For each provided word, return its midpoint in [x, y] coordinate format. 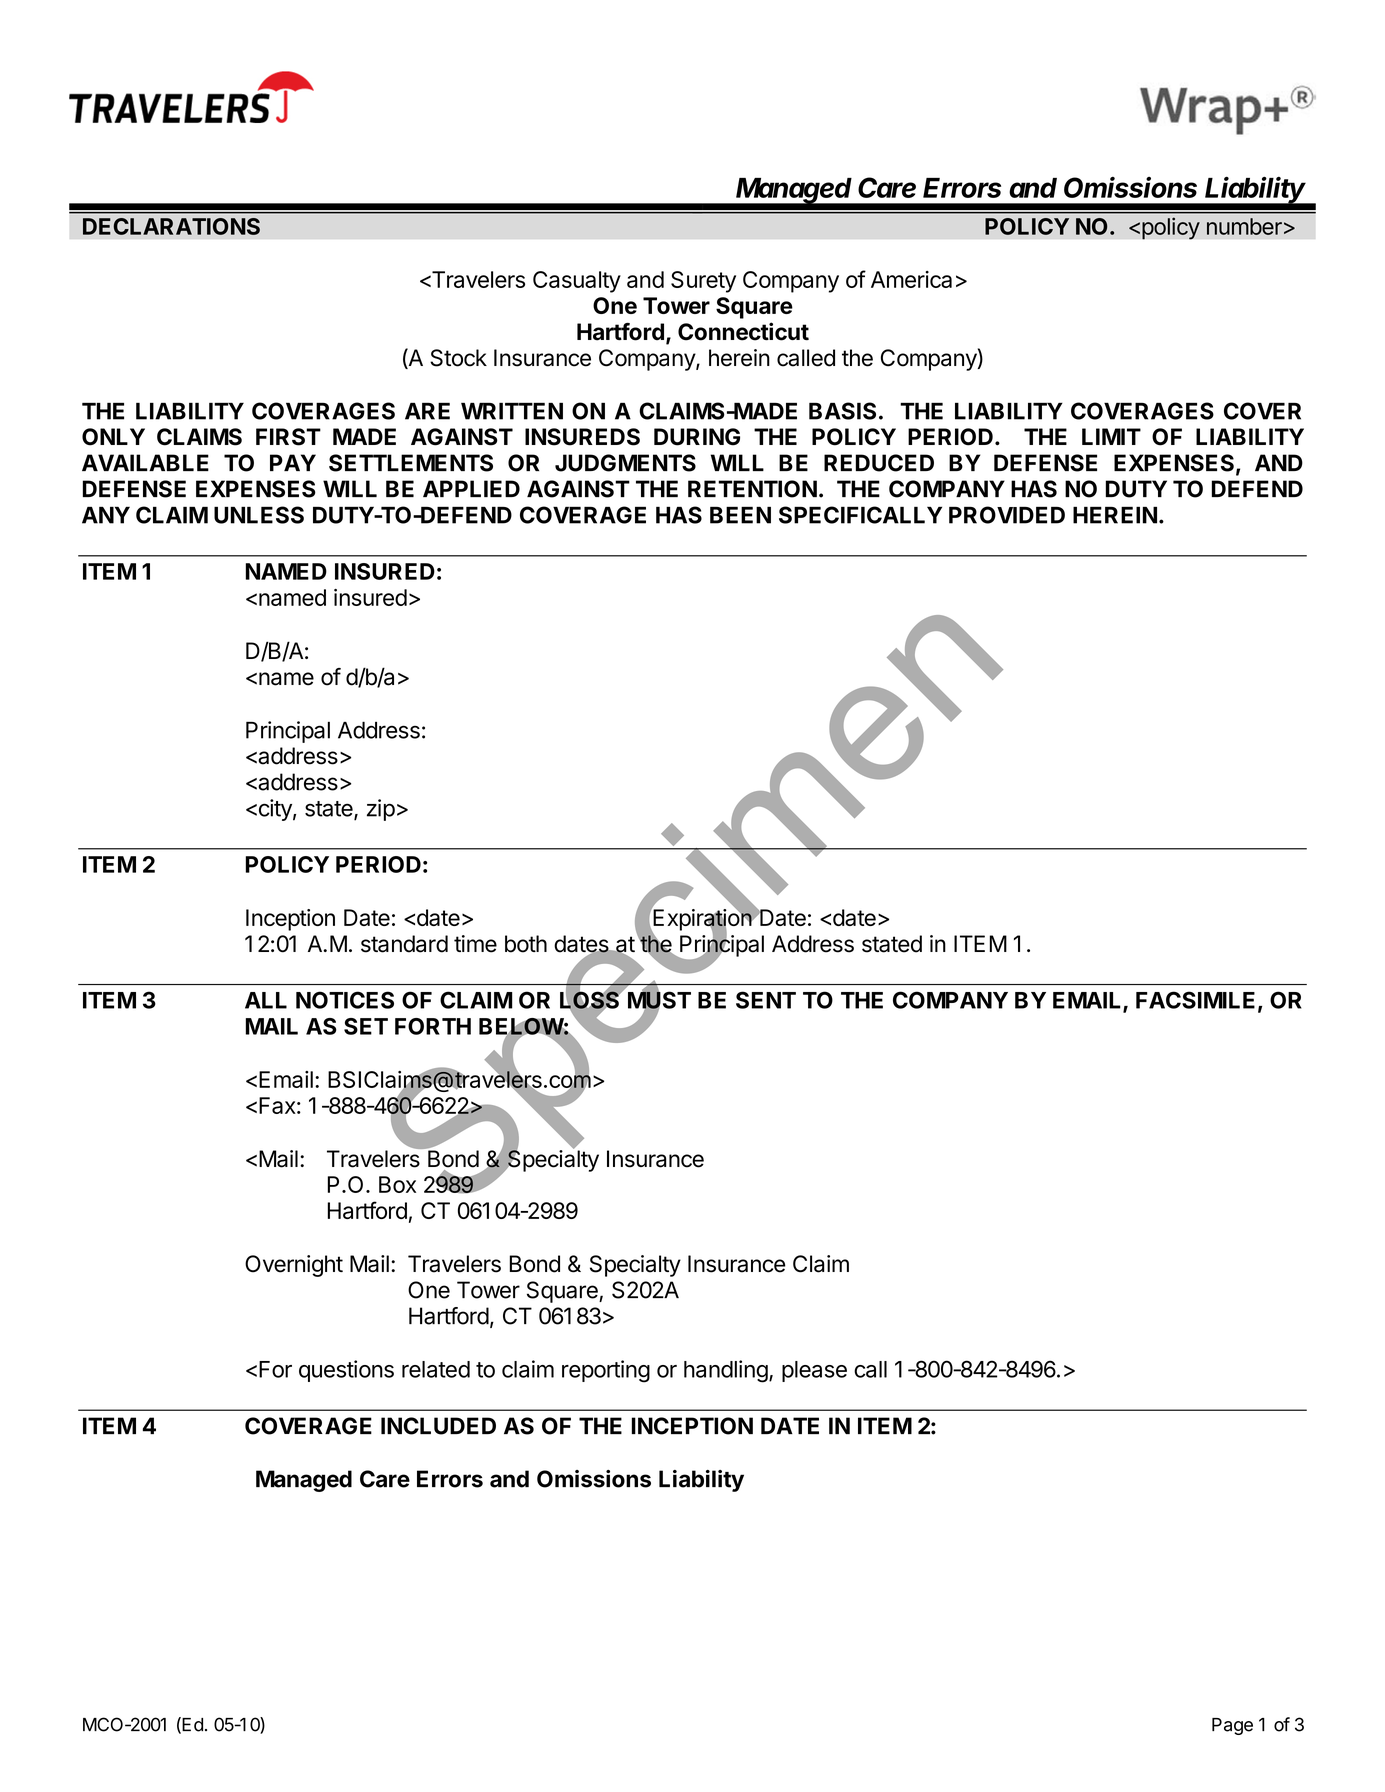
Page [1232, 1726]
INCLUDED [438, 1426]
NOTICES [345, 1000]
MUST [659, 1000]
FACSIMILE [1195, 1000]
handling [726, 1371]
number [1244, 226]
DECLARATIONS [171, 226]
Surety [703, 282]
